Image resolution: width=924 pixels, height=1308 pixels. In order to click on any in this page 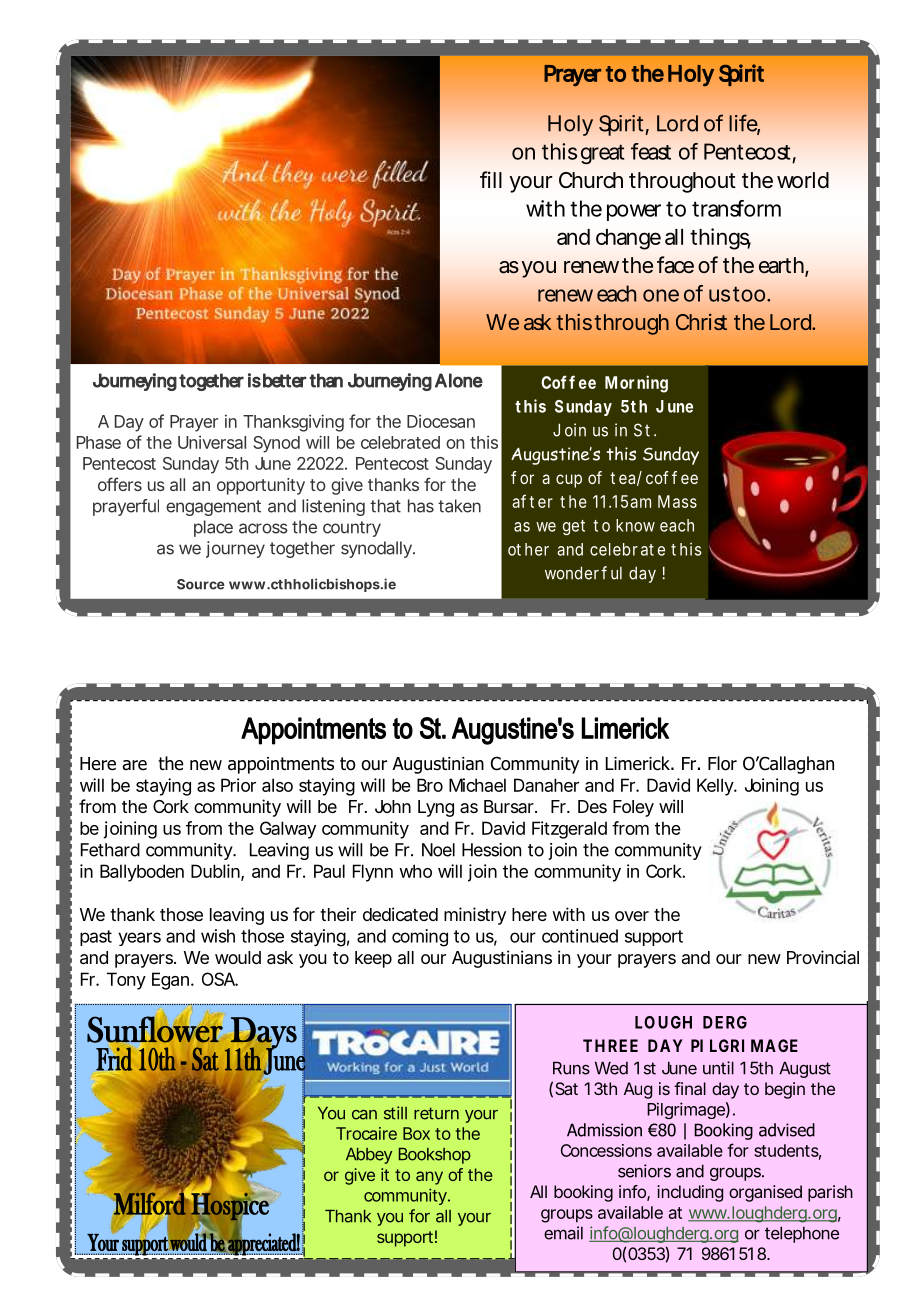, I will do `click(429, 1178)`.
